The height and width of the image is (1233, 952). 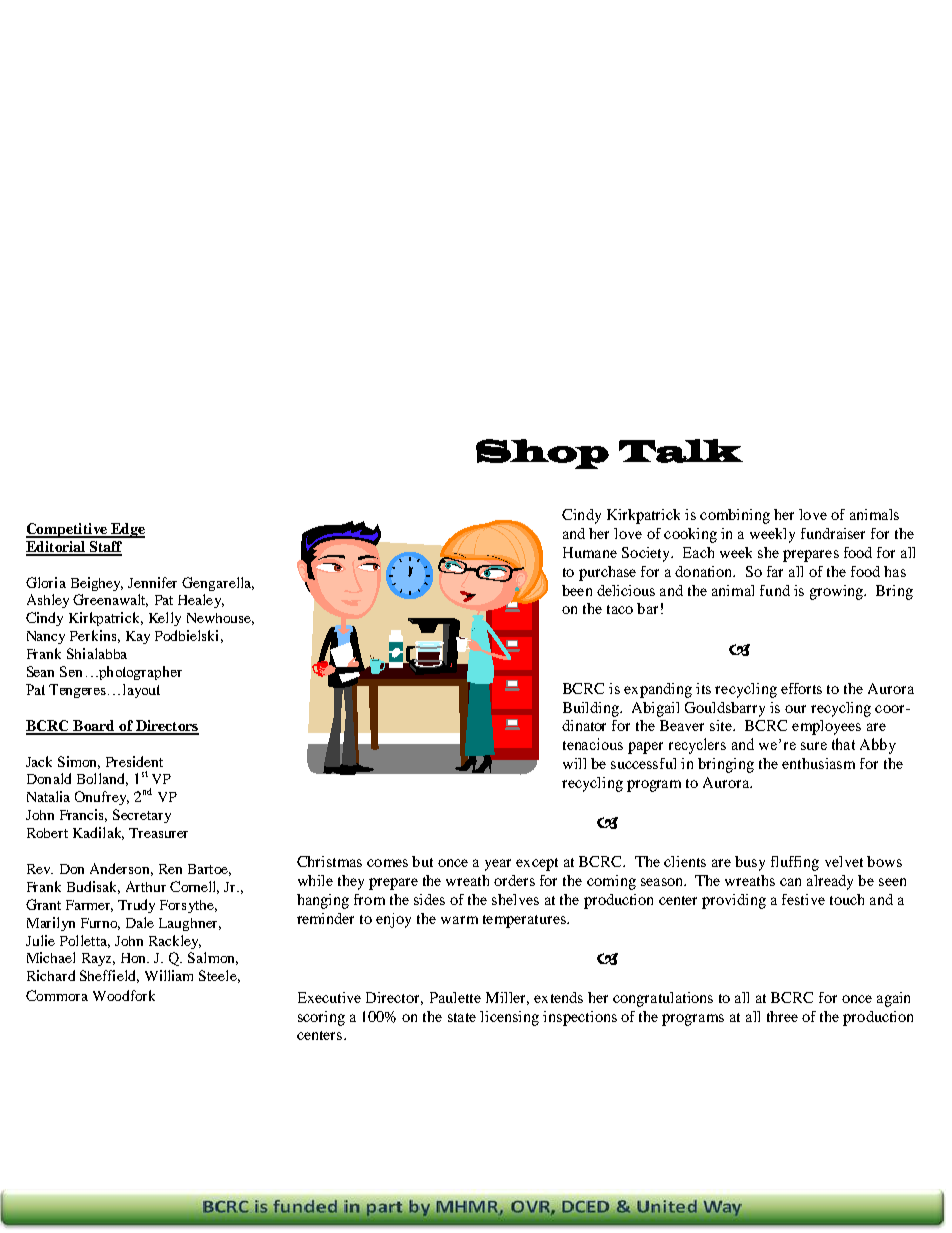 What do you see at coordinates (681, 451) in the image?
I see `Talk` at bounding box center [681, 451].
